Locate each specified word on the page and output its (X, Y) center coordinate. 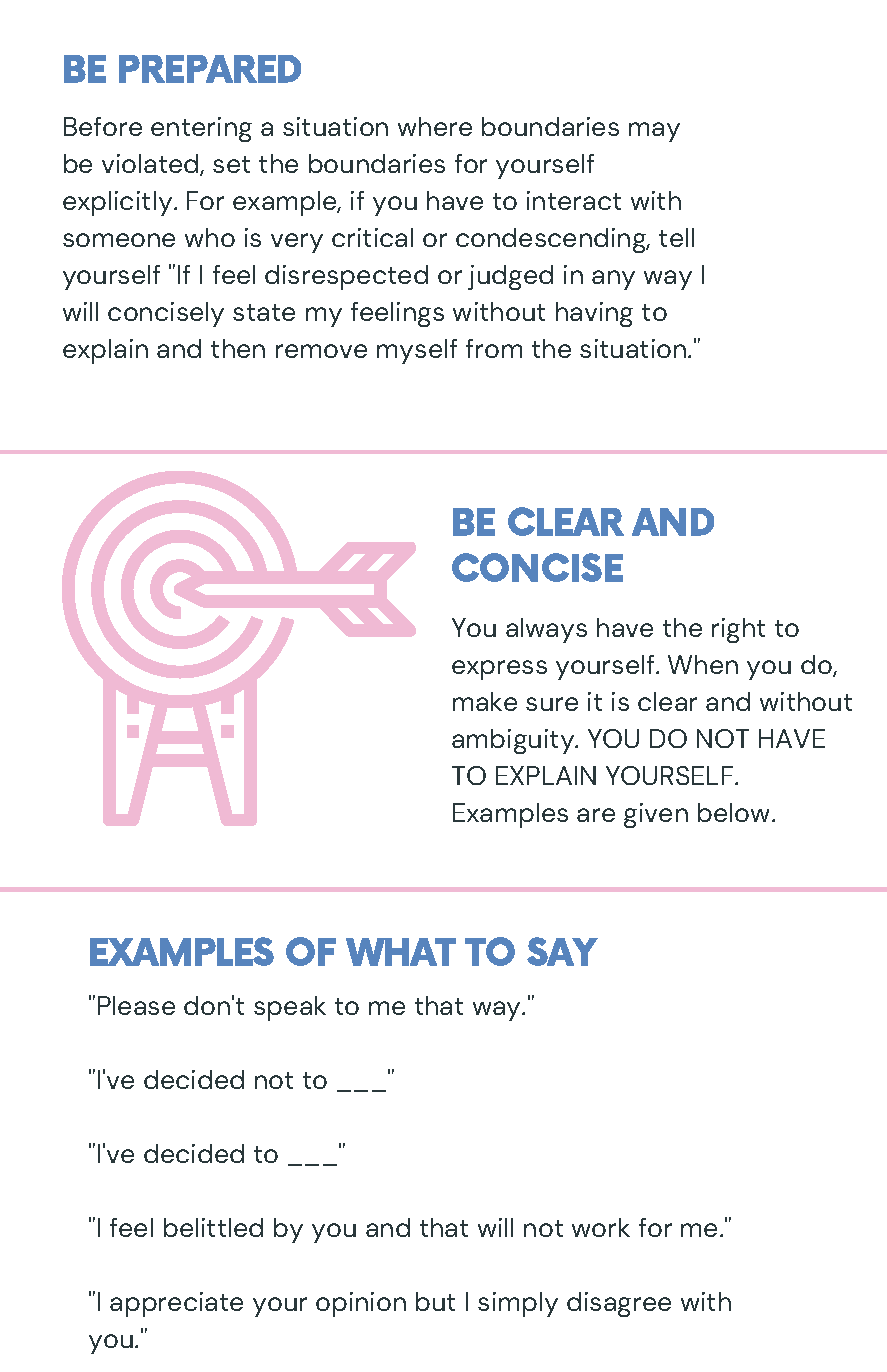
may (654, 132)
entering (201, 129)
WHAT (401, 952)
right (738, 630)
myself (417, 351)
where (435, 126)
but (435, 1301)
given (656, 815)
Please (136, 1005)
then (238, 348)
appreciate (176, 1304)
